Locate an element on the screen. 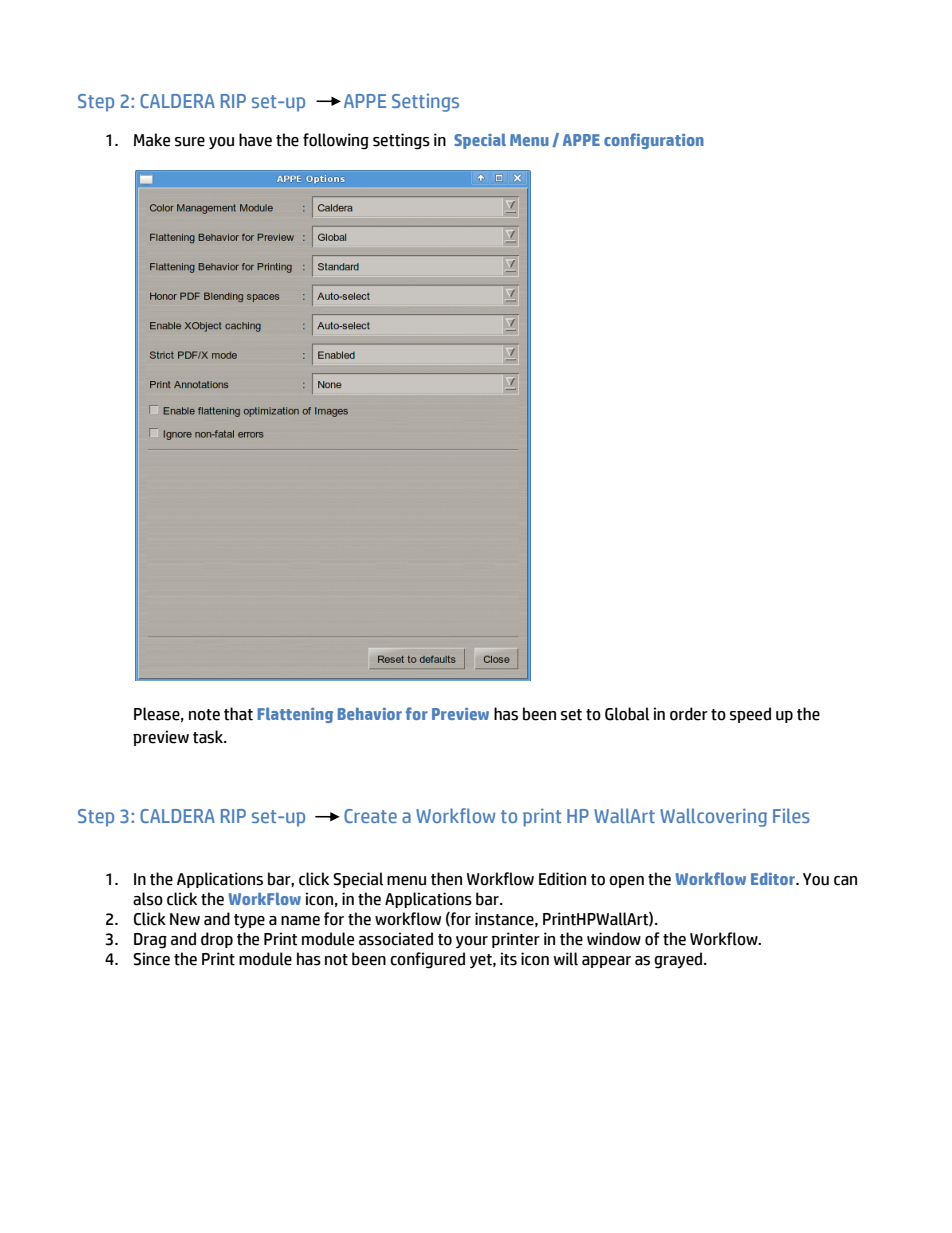 The image size is (952, 1233). have is located at coordinates (255, 140).
